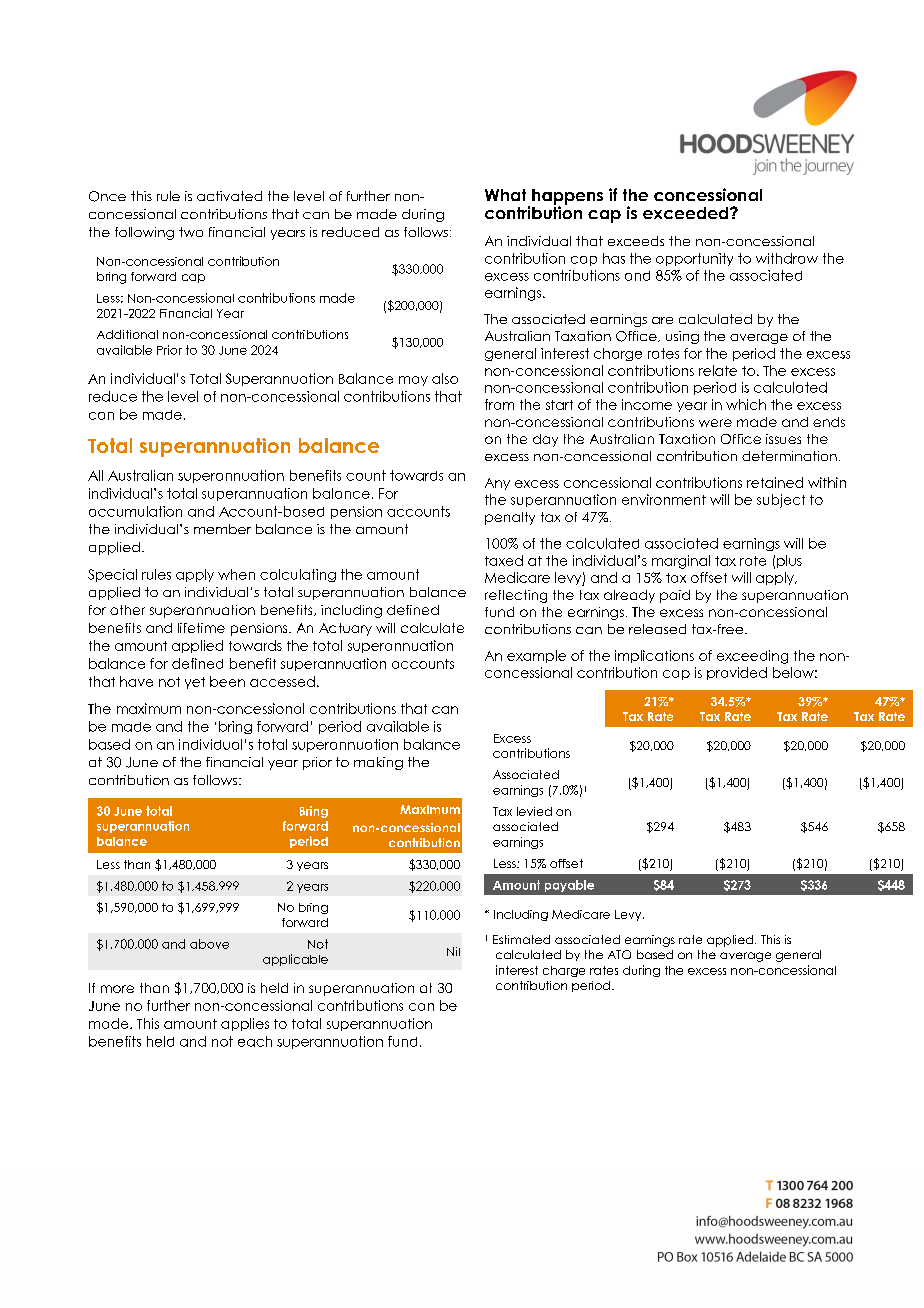 This image has width=924, height=1308. I want to click on applies, so click(245, 1024).
